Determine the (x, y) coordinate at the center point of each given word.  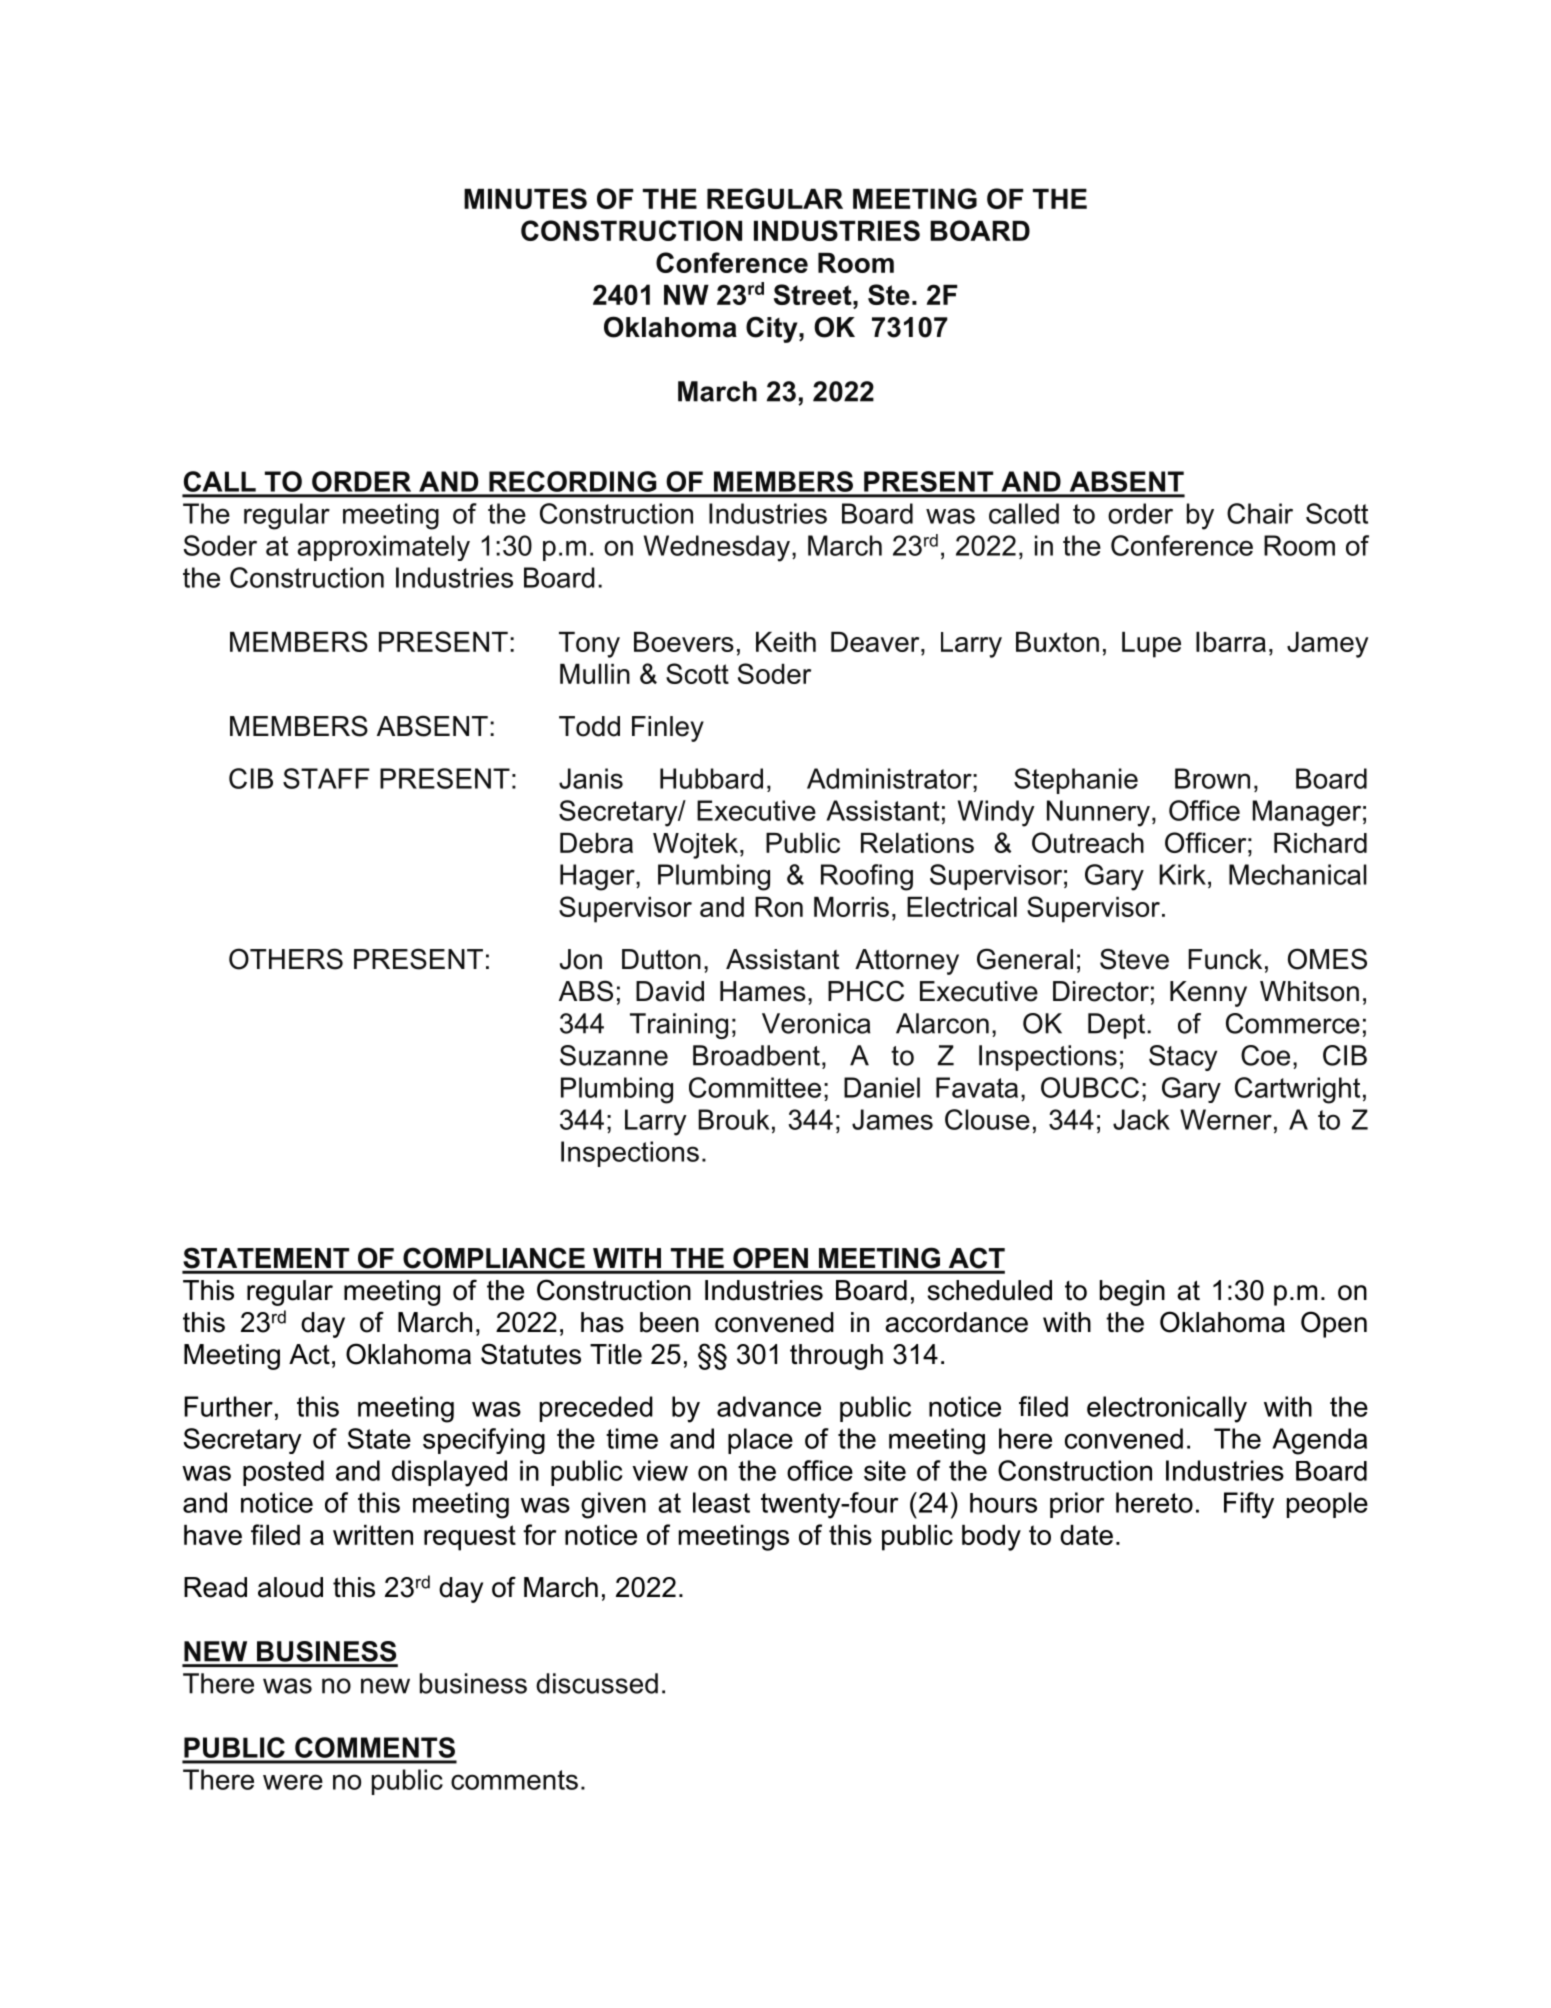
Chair (1260, 513)
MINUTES (525, 198)
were (293, 1782)
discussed (597, 1683)
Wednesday (717, 548)
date (1086, 1535)
